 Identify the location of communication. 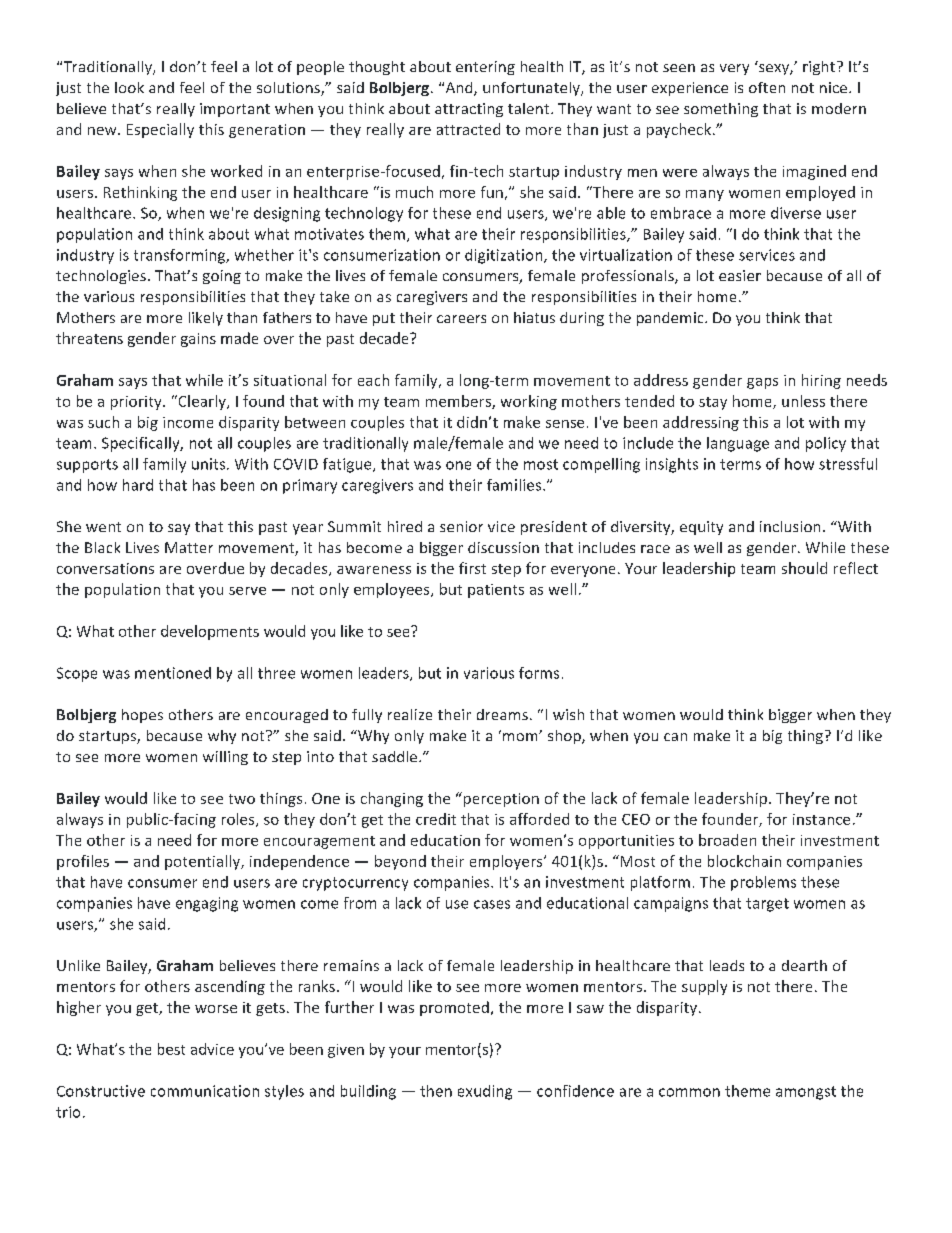
(205, 1091).
